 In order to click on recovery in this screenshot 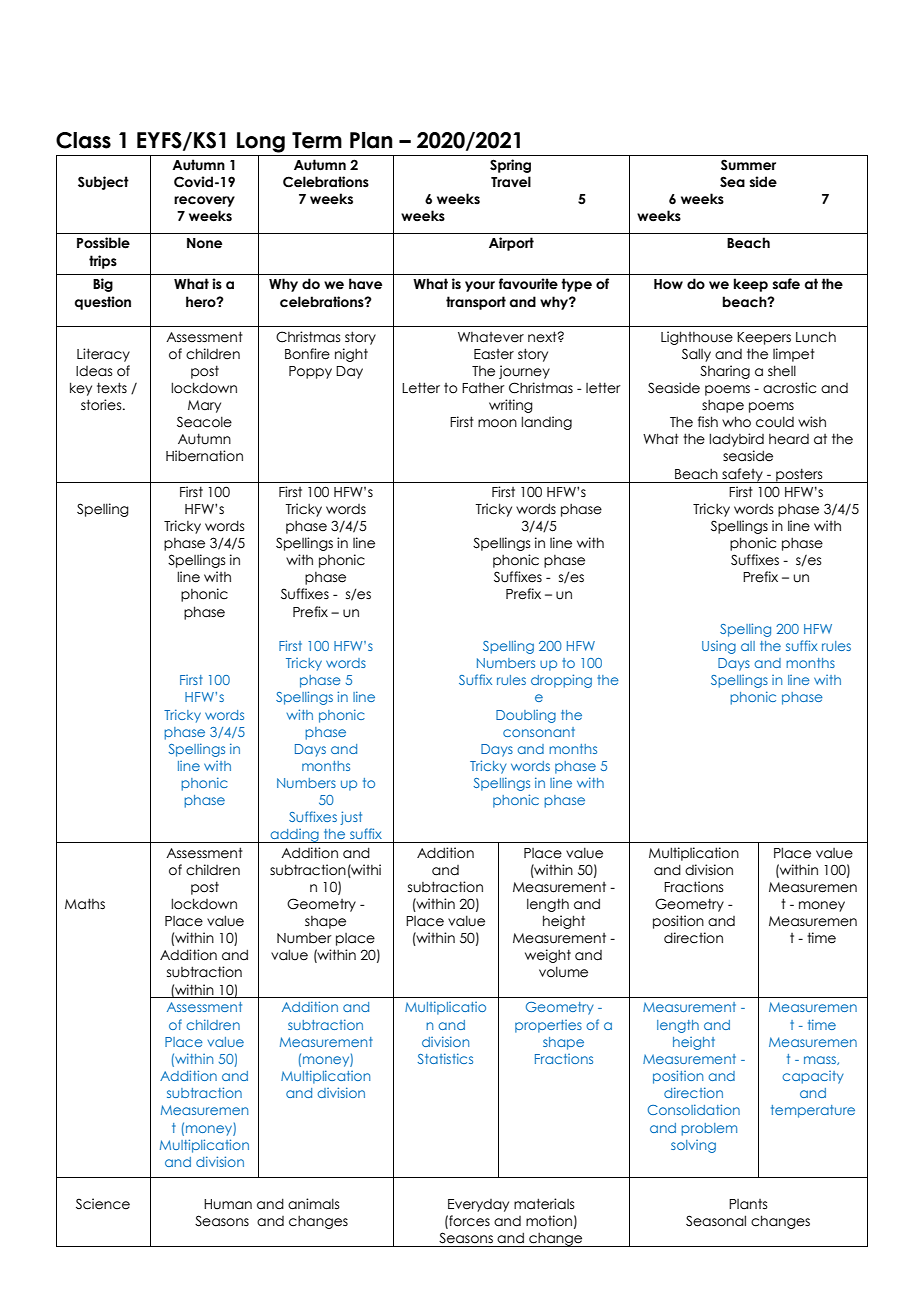, I will do `click(204, 201)`.
